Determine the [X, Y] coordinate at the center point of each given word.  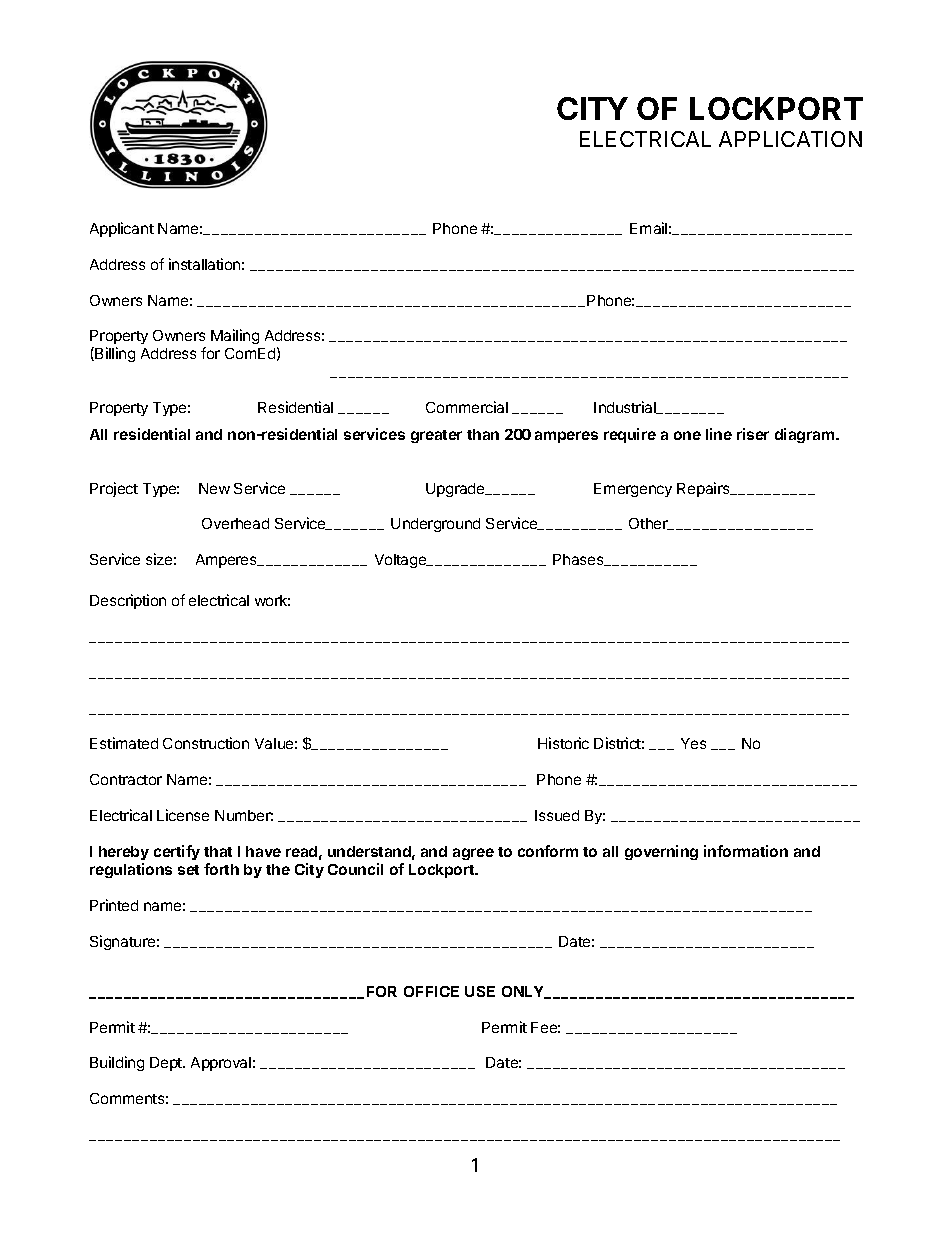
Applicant [122, 229]
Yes [693, 743]
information [746, 851]
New [214, 488]
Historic [563, 743]
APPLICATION [790, 139]
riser [753, 434]
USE [480, 991]
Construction [206, 743]
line [719, 434]
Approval [221, 1064]
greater [436, 436]
